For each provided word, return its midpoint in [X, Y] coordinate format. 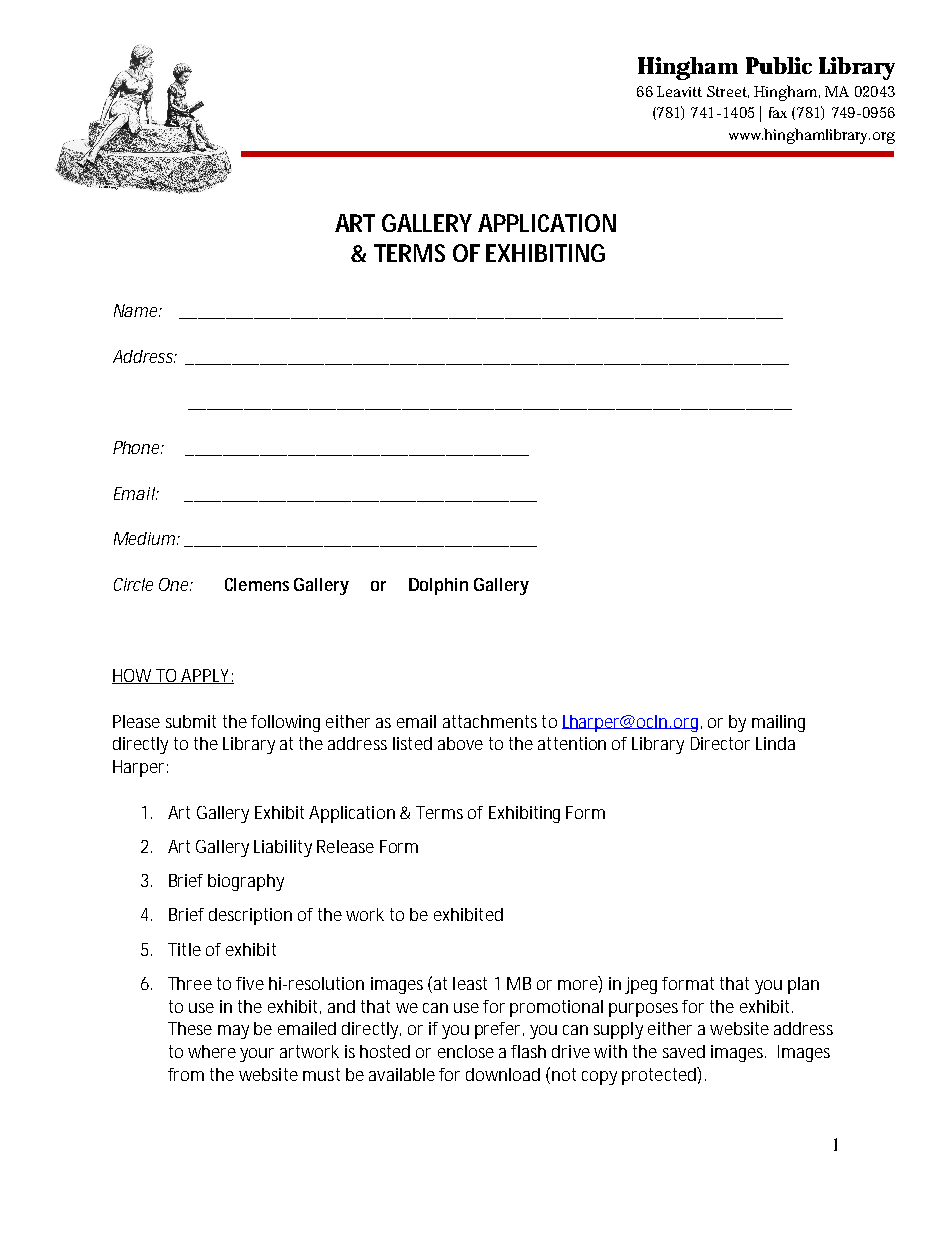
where [212, 1051]
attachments [490, 721]
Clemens [257, 584]
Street [728, 92]
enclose [466, 1051]
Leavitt [679, 91]
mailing [778, 723]
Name [137, 310]
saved [684, 1051]
